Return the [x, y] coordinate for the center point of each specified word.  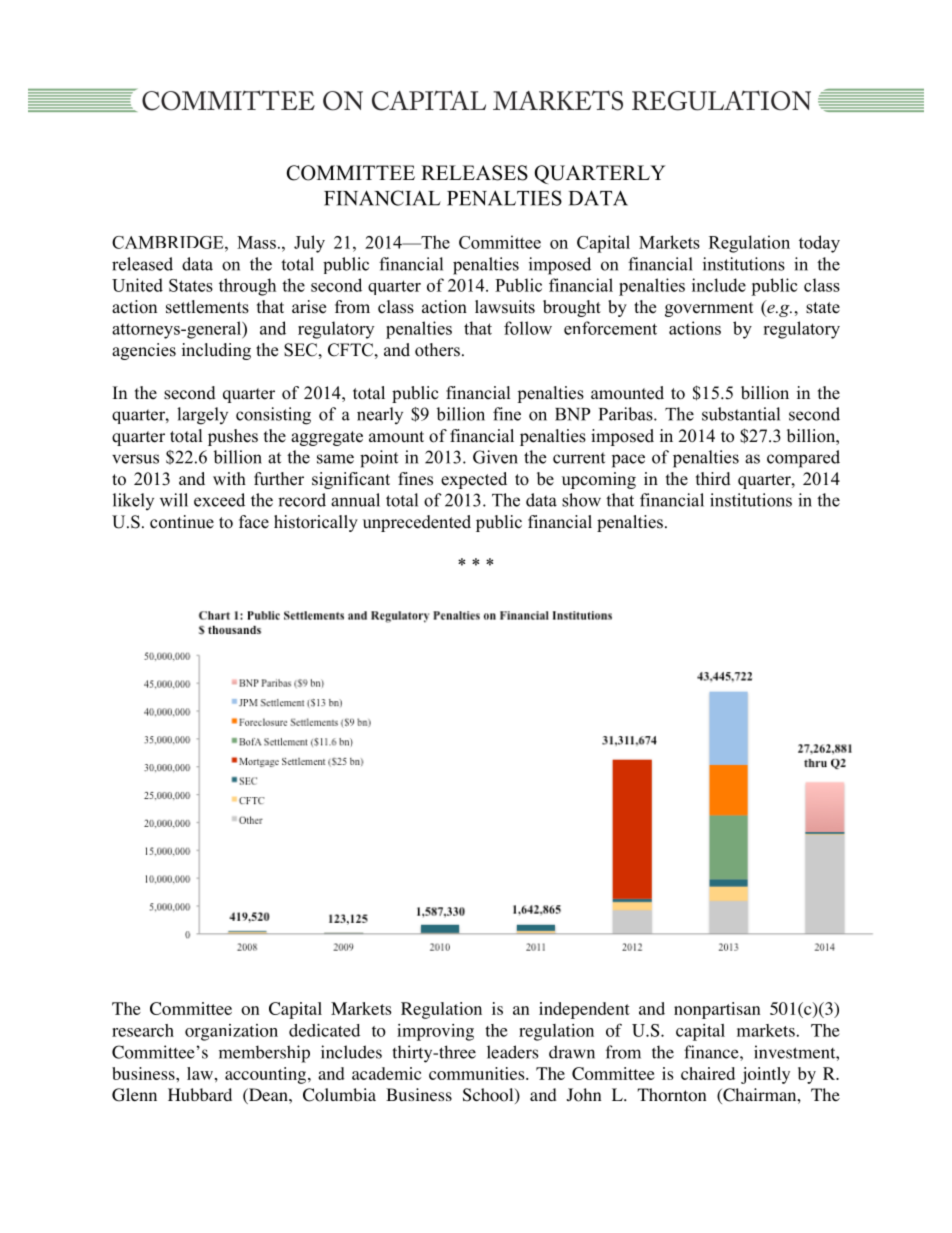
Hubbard [200, 1094]
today [819, 244]
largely [202, 416]
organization [231, 1032]
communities [478, 1073]
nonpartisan [717, 1010]
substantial [741, 414]
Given [495, 457]
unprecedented [417, 523]
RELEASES [474, 173]
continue [182, 522]
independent [584, 1010]
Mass [256, 242]
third [713, 479]
